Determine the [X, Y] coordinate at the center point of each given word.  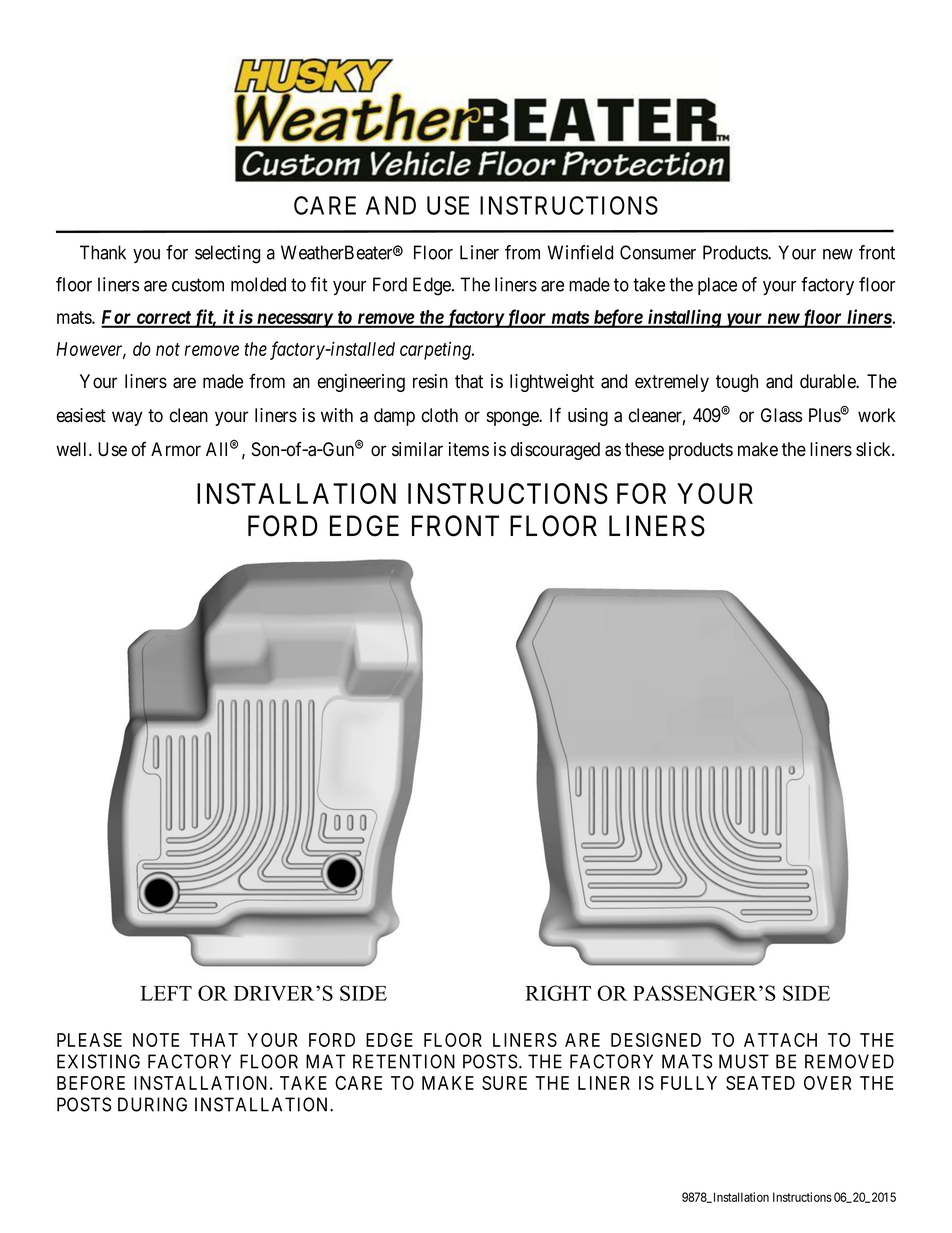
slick [874, 449]
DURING [152, 1104]
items [469, 449]
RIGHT [558, 993]
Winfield [580, 252]
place [717, 286]
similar [417, 449]
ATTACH [780, 1040]
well [73, 449]
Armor [176, 449]
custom [198, 285]
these [644, 449]
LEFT [166, 993]
